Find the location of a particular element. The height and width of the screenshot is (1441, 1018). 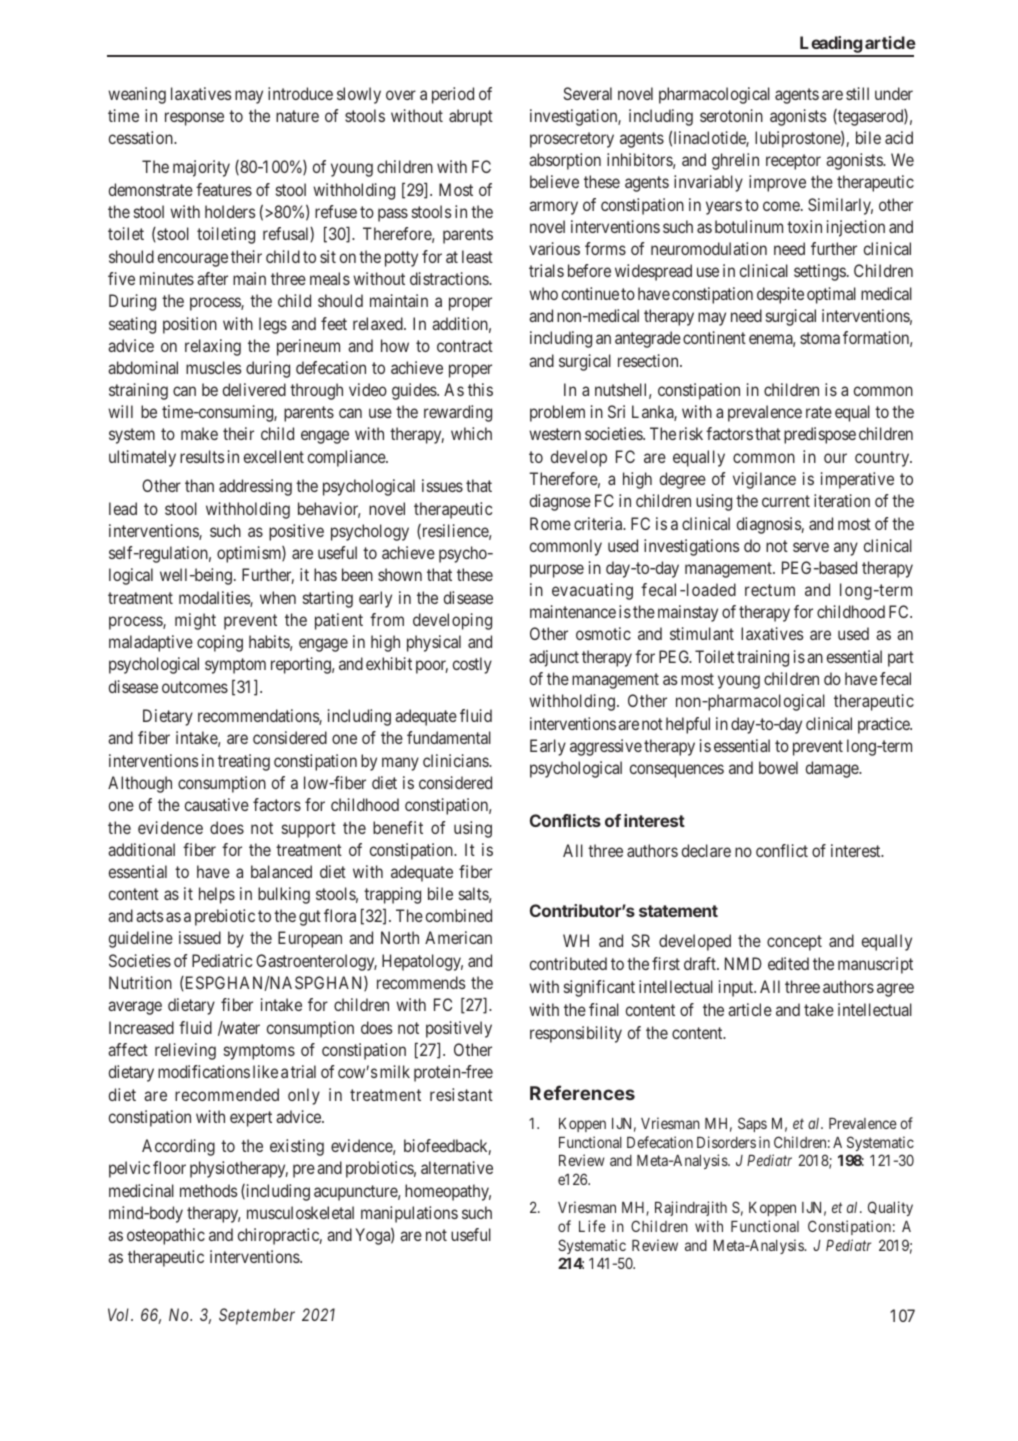

response is located at coordinates (194, 119).
